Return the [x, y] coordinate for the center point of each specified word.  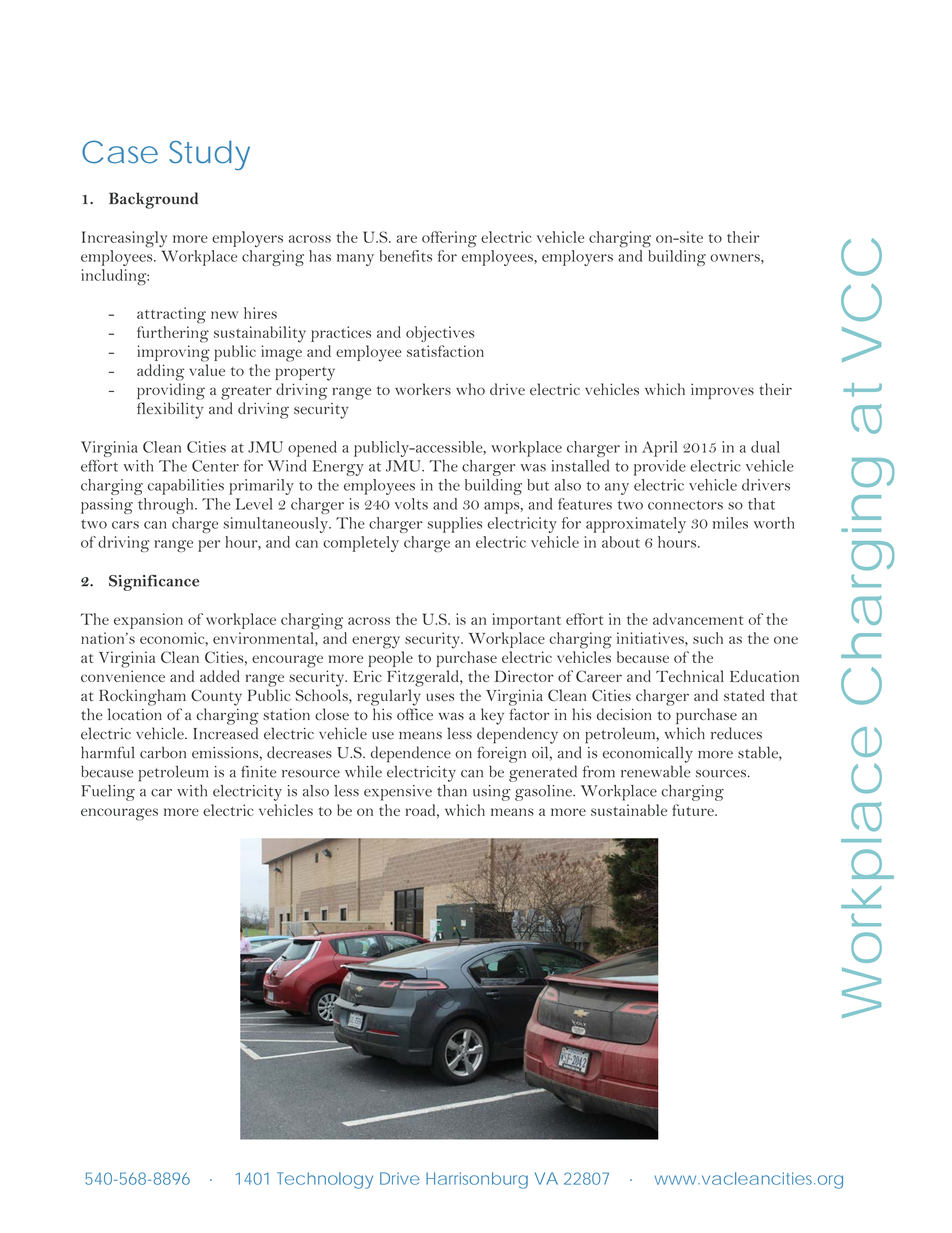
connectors [685, 505]
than [452, 791]
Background [153, 200]
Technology [325, 1180]
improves [722, 391]
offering [449, 239]
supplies [455, 525]
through [167, 506]
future [694, 810]
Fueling [108, 793]
